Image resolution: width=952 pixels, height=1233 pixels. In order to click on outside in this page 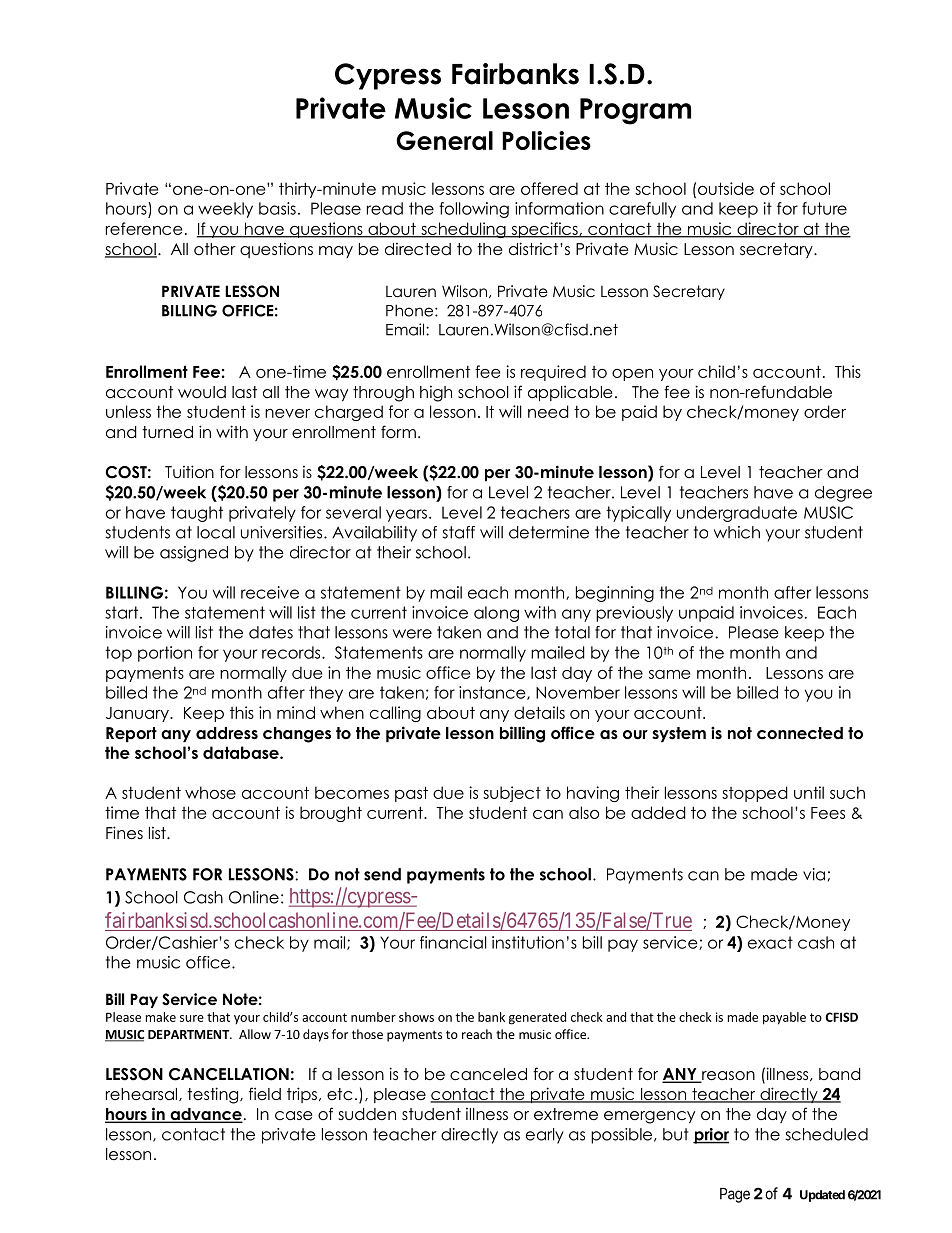, I will do `click(726, 188)`.
